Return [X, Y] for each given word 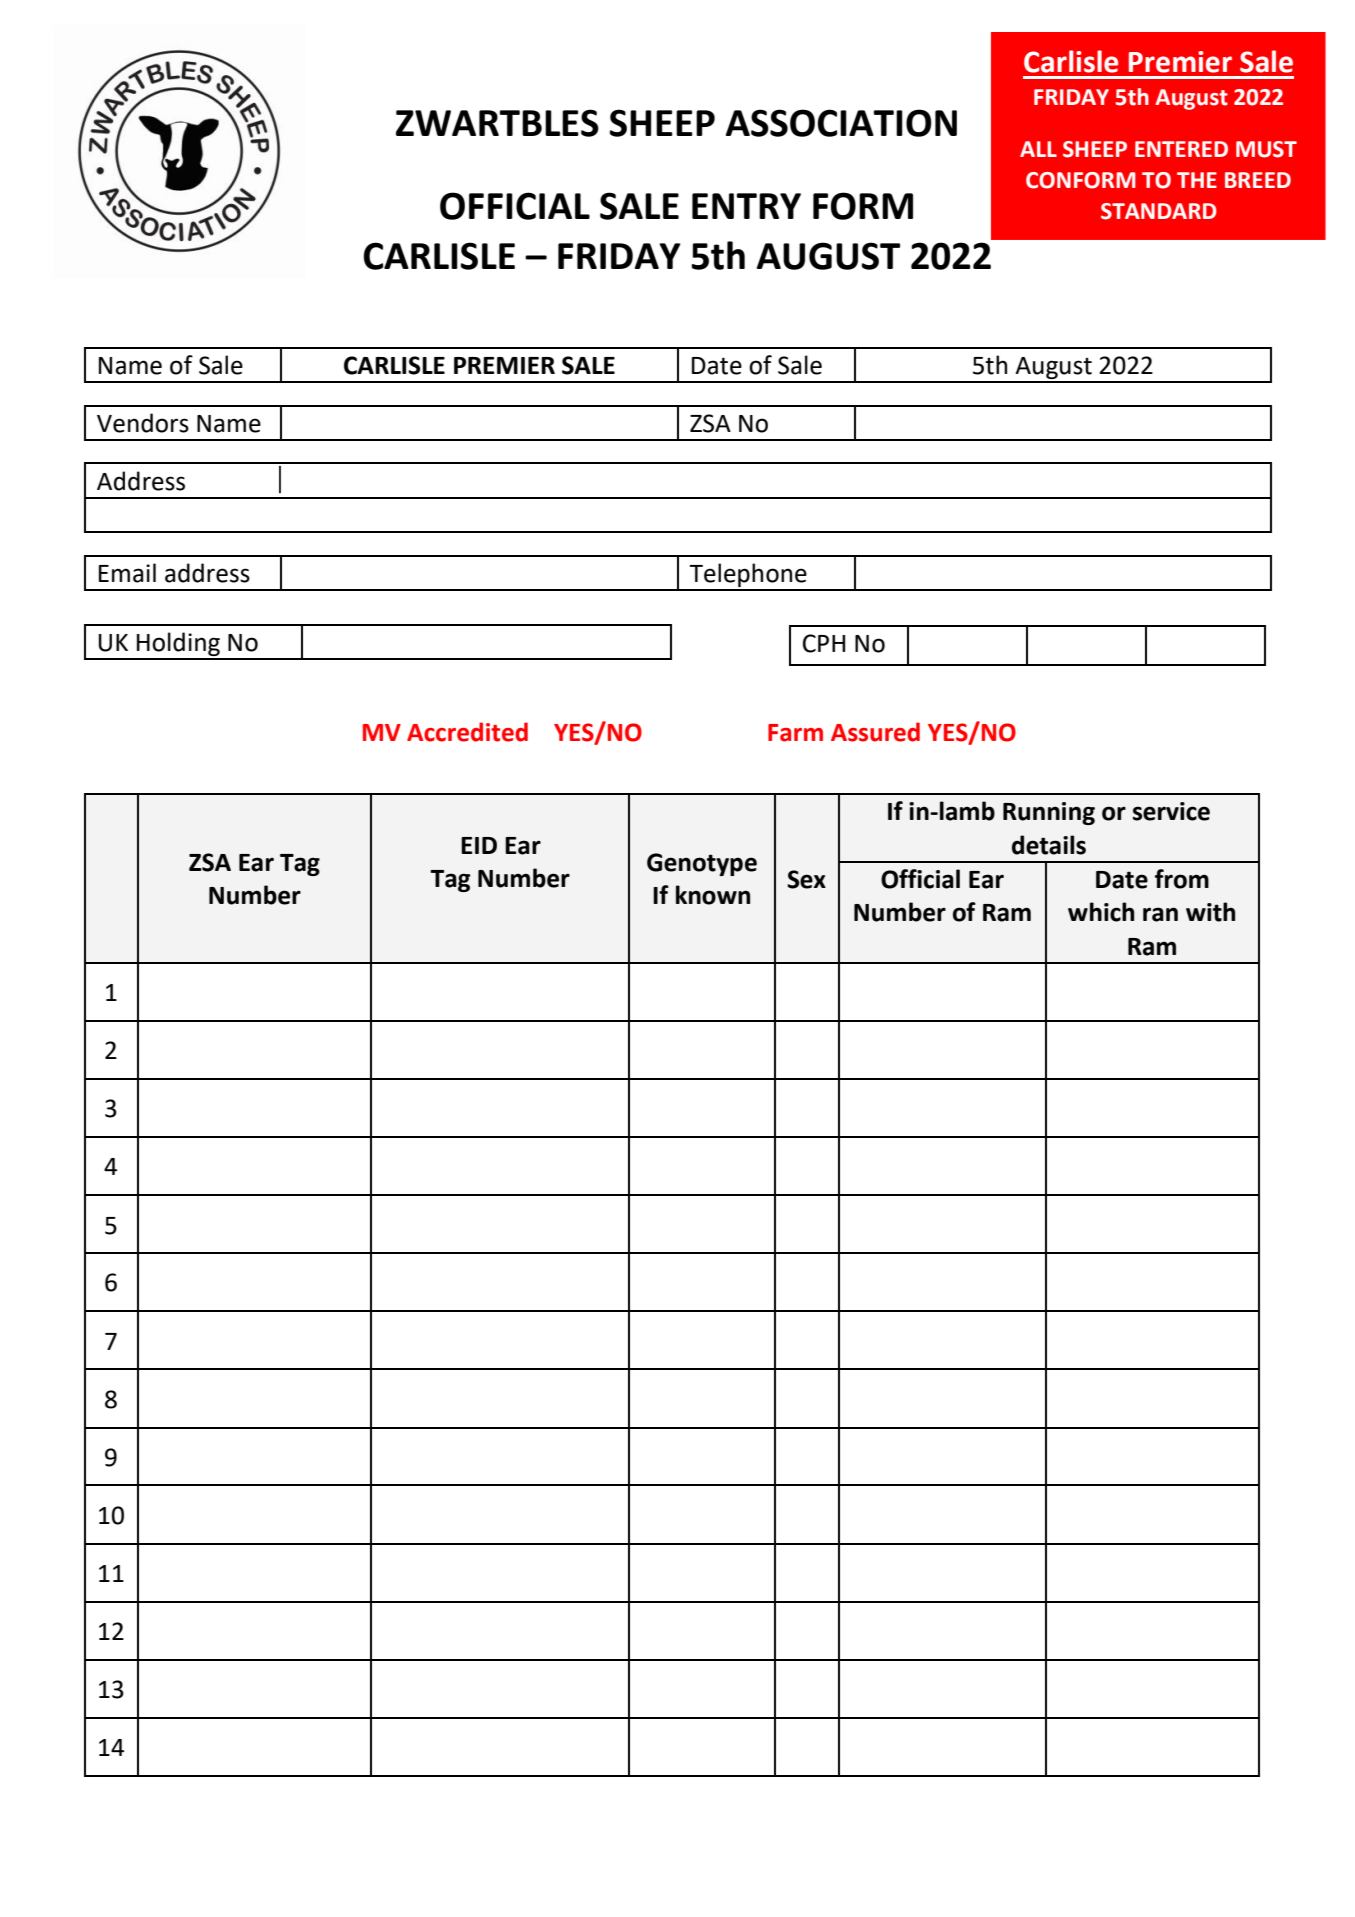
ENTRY [746, 206]
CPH [824, 643]
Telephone [748, 576]
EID [479, 845]
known [713, 895]
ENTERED [1181, 149]
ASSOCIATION [841, 123]
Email [127, 573]
